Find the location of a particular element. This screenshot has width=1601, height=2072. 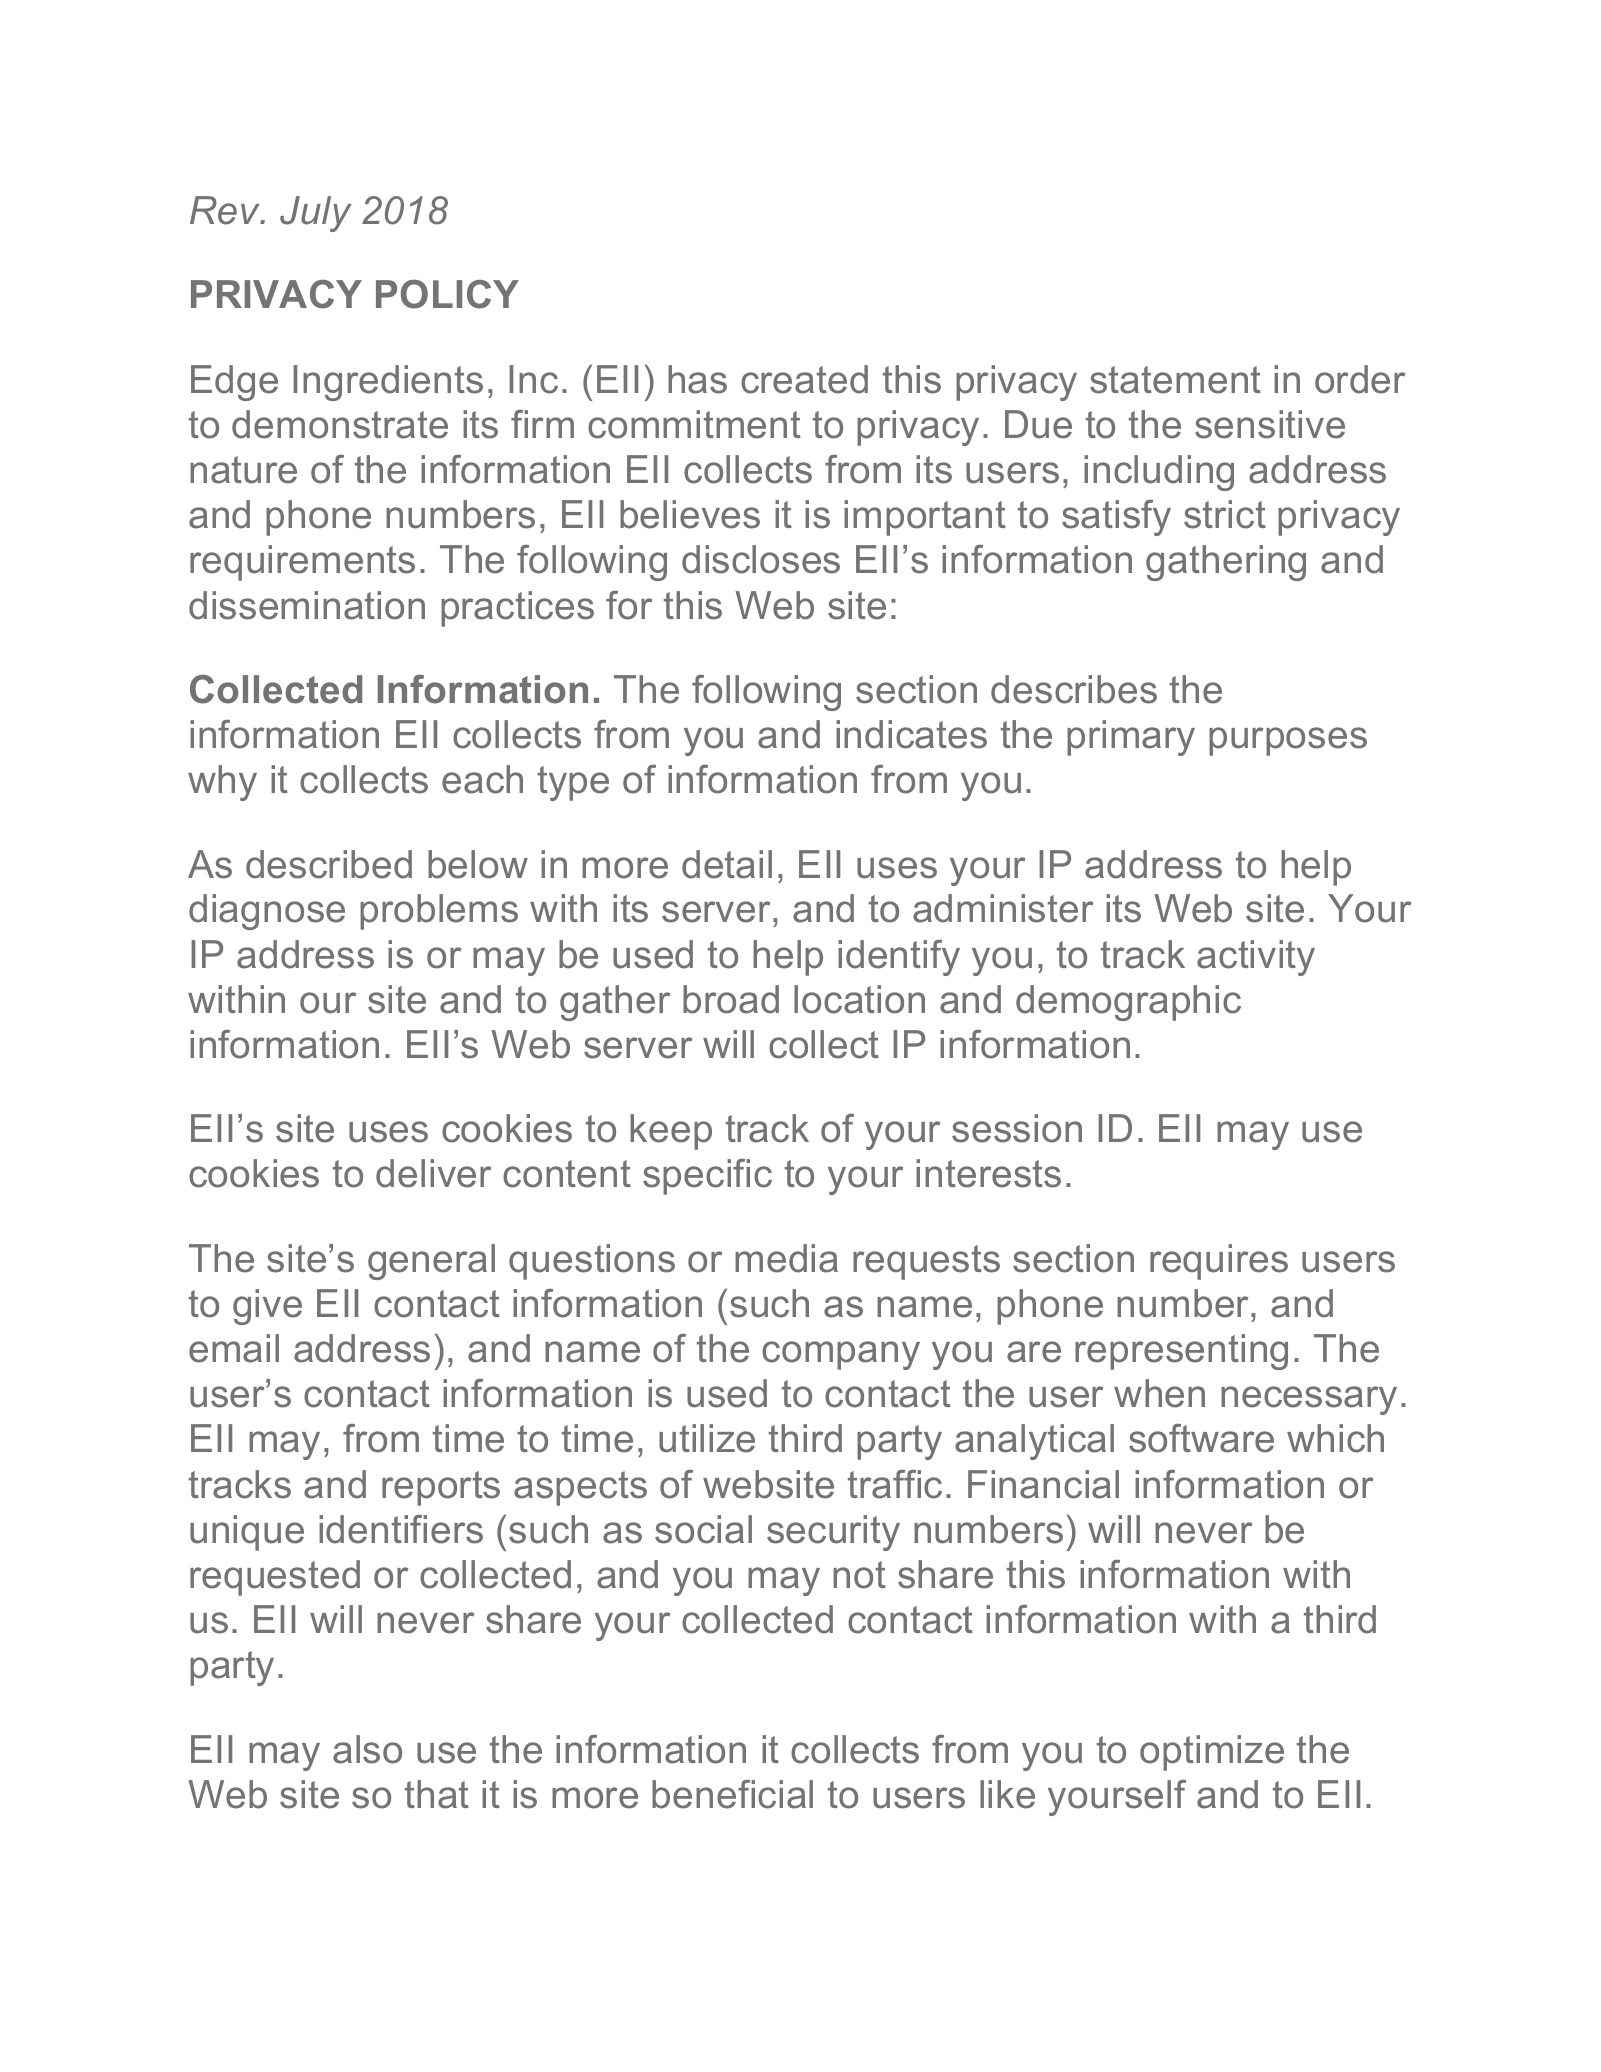

created is located at coordinates (804, 379).
